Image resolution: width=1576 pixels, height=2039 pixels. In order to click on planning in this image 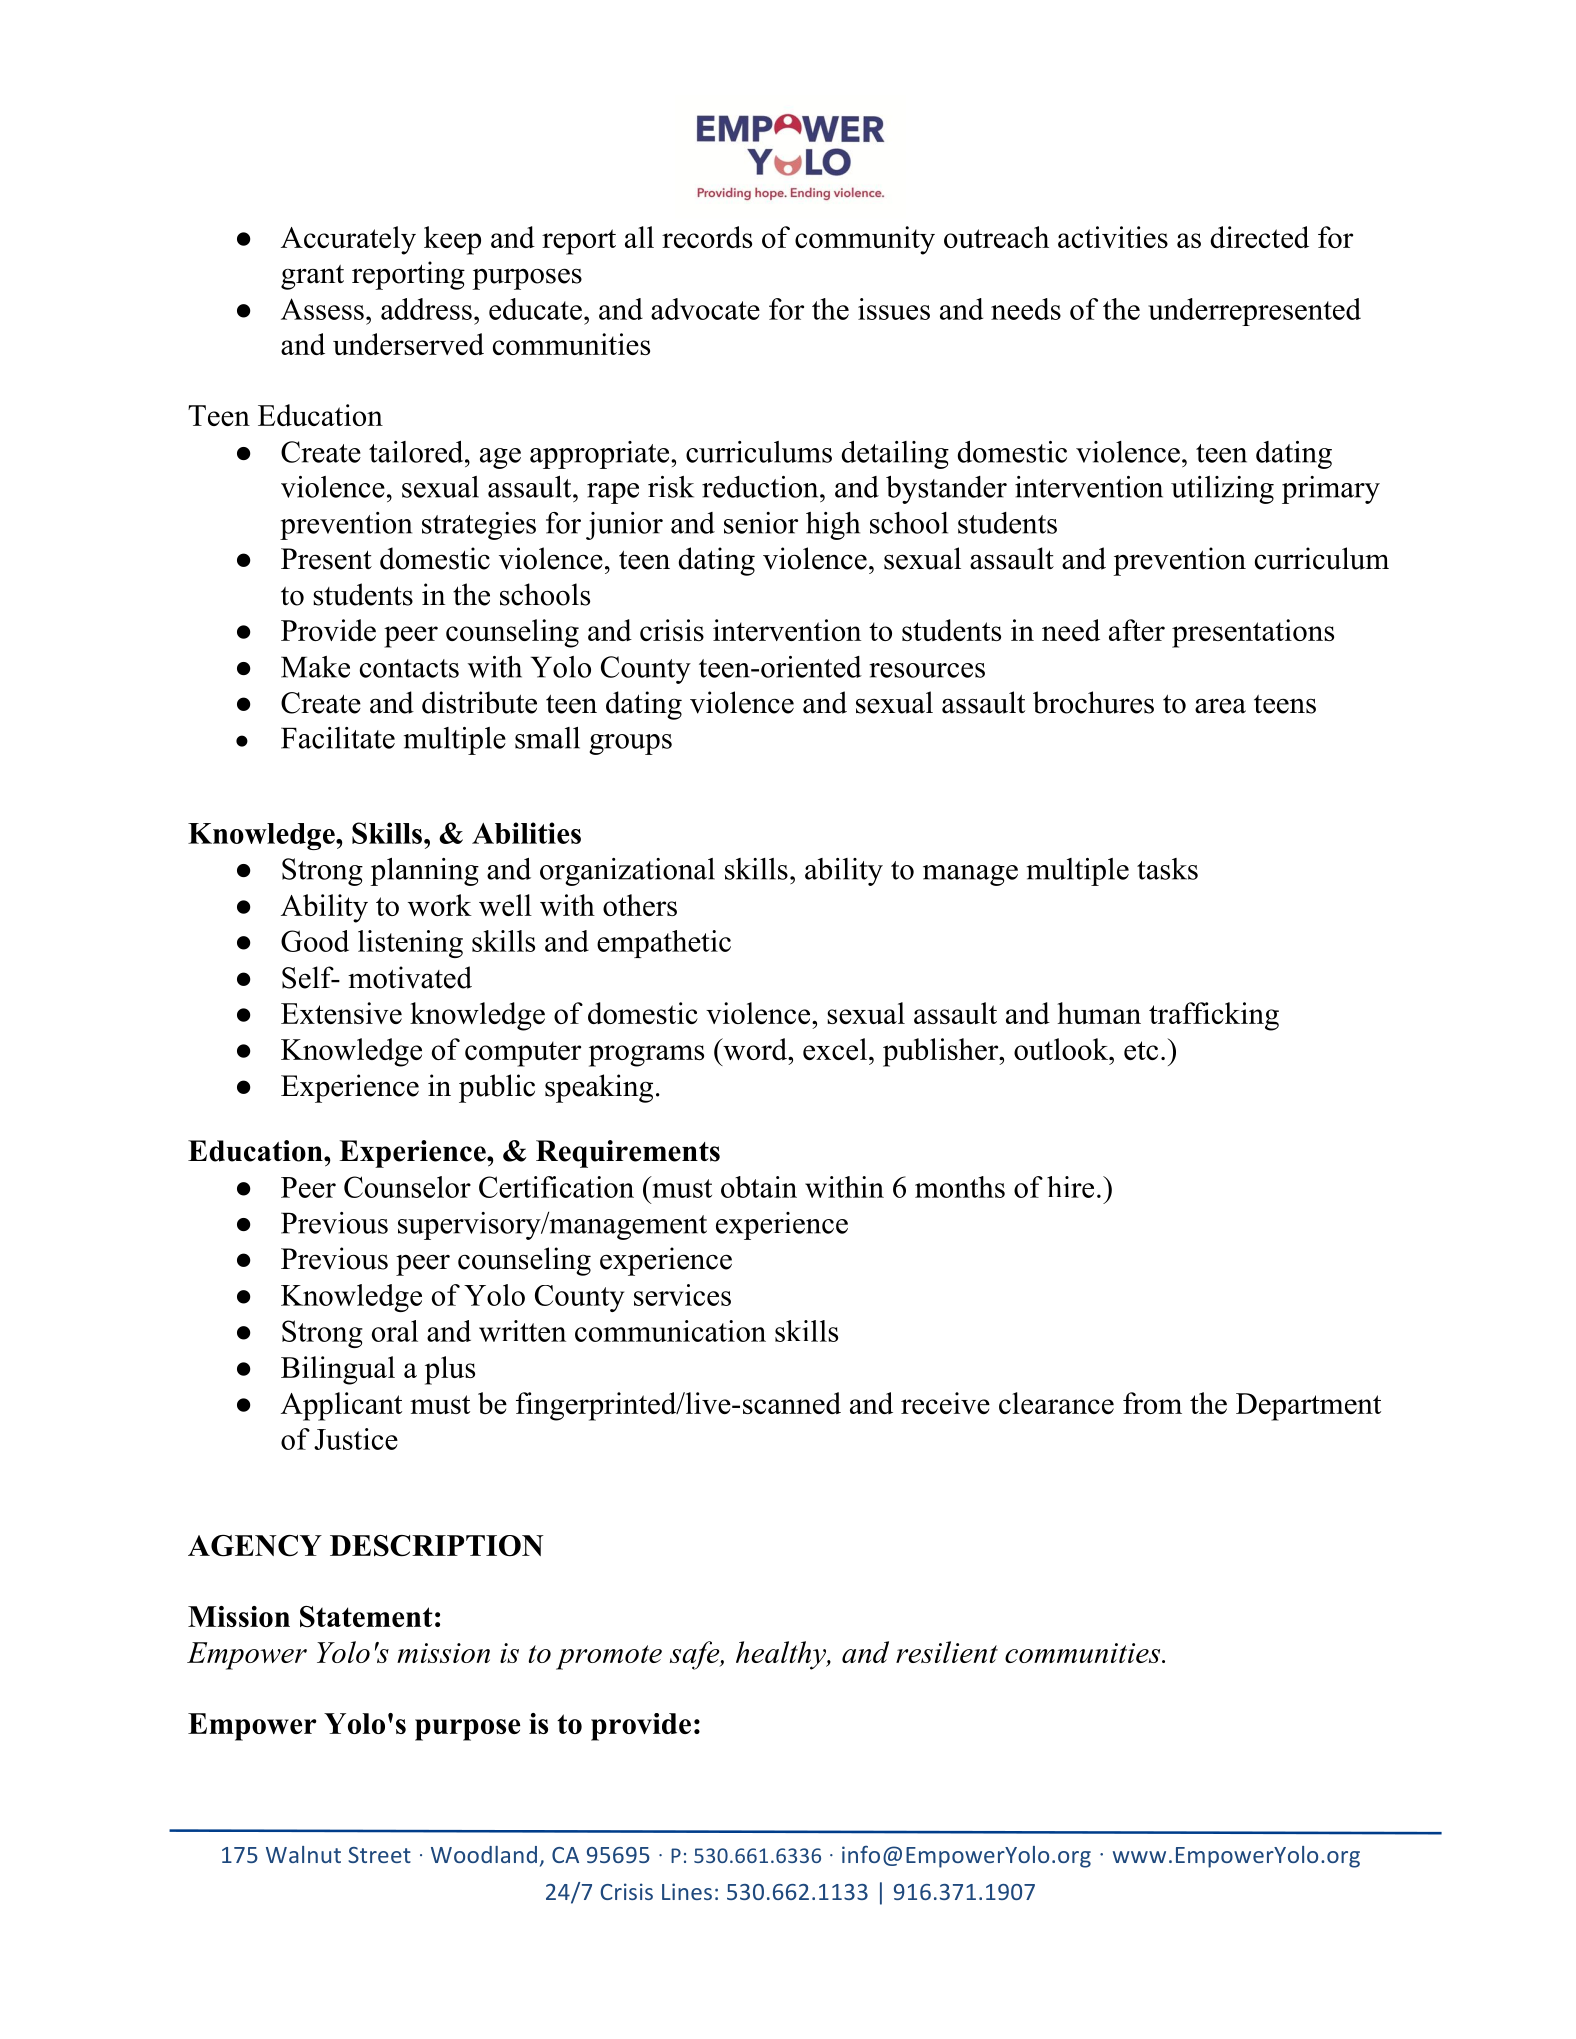, I will do `click(424, 872)`.
